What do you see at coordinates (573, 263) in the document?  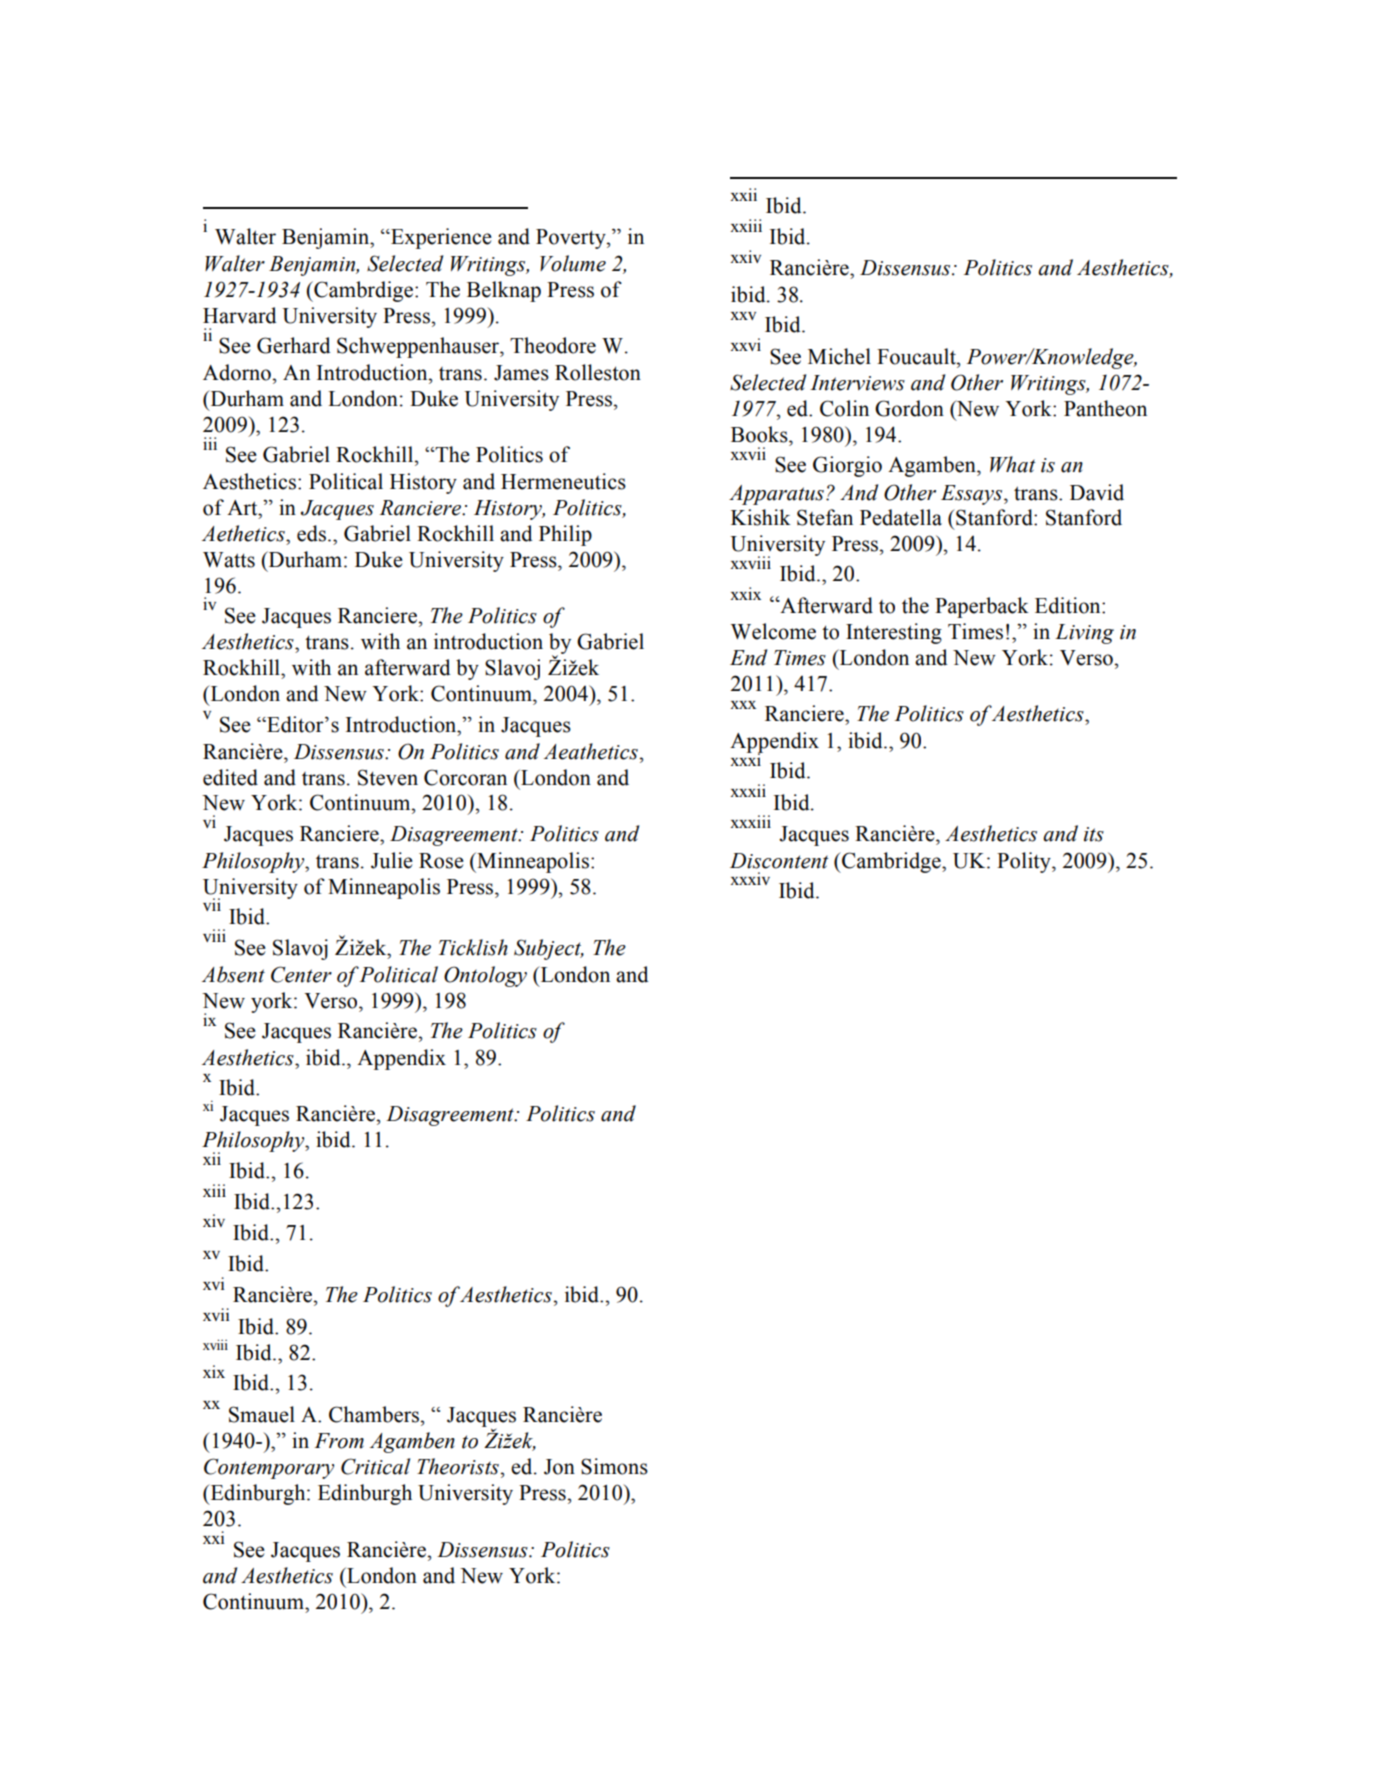 I see `Volume` at bounding box center [573, 263].
